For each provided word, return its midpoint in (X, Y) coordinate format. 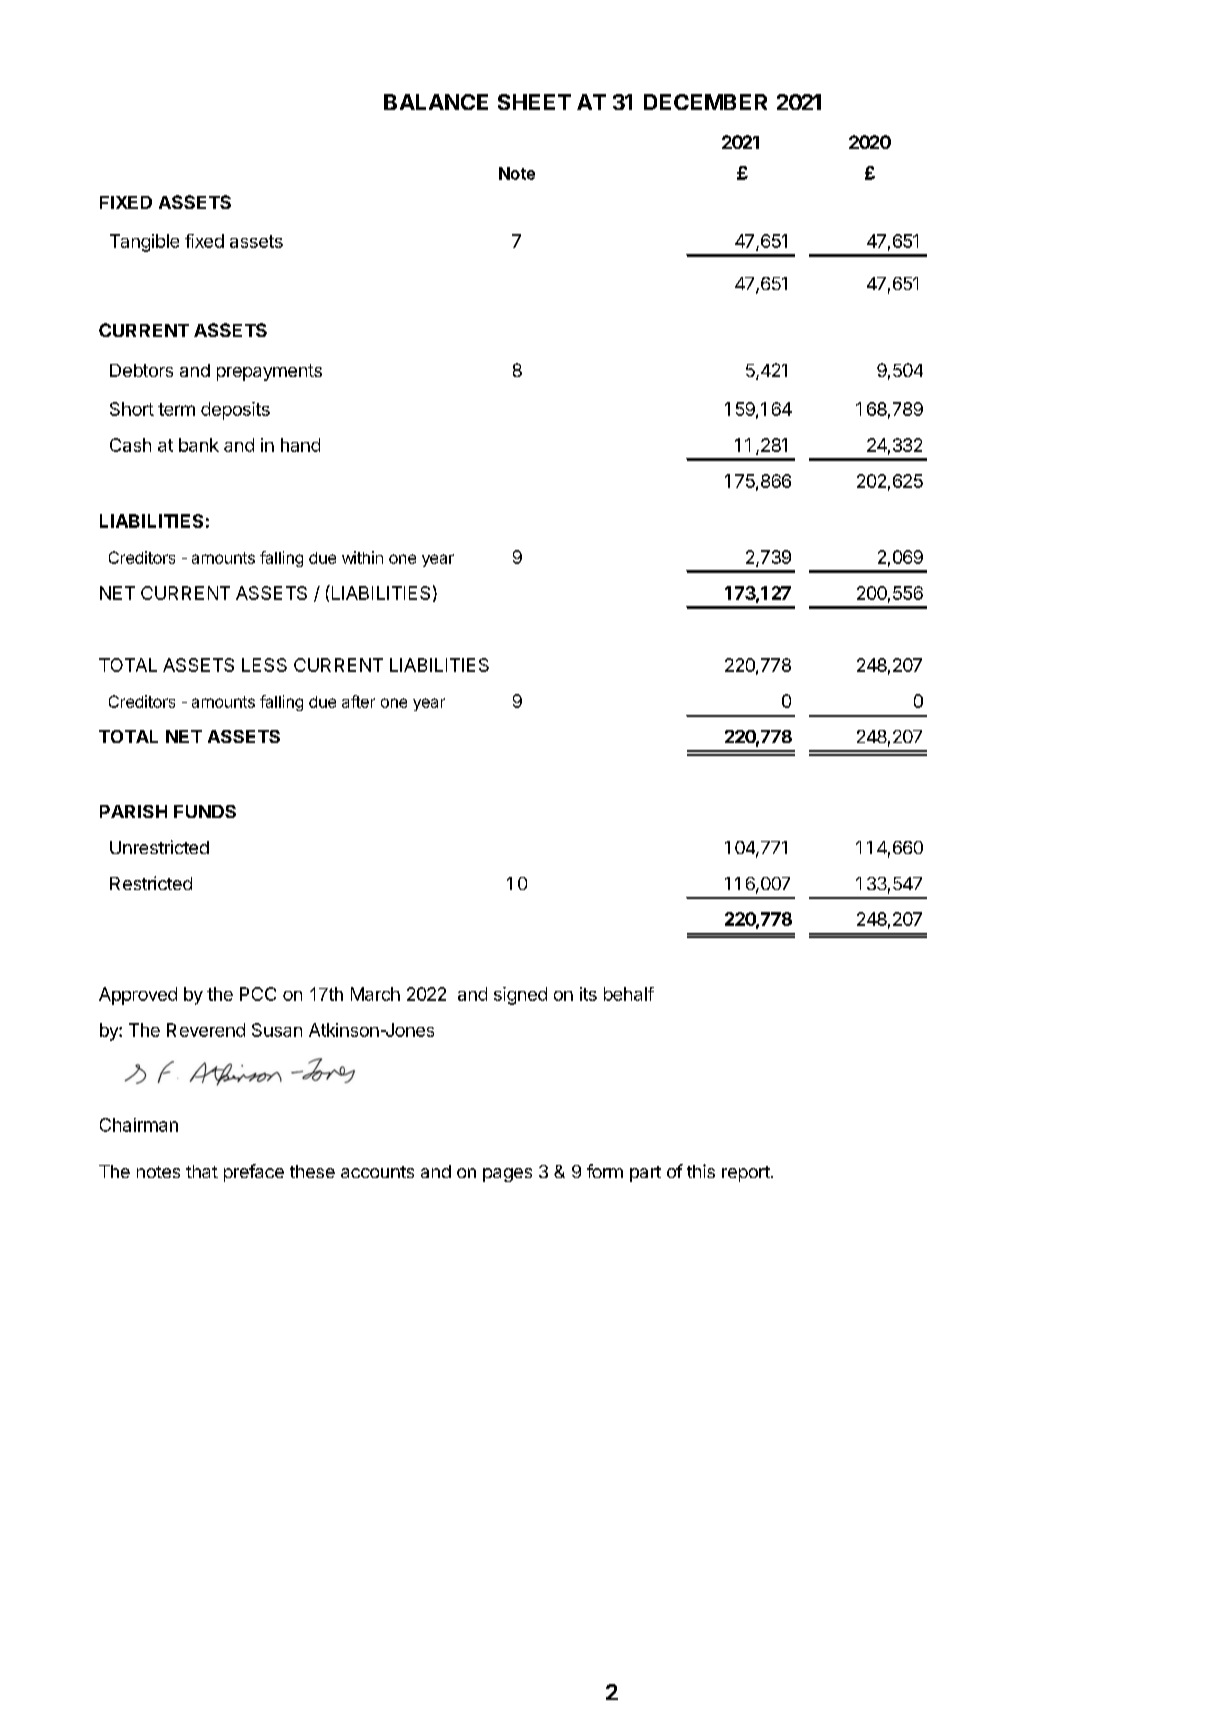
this (701, 1171)
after (358, 701)
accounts (377, 1172)
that (202, 1171)
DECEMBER (705, 102)
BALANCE (436, 102)
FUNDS (205, 811)
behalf (629, 994)
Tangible (144, 243)
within (362, 557)
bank (199, 445)
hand (300, 445)
